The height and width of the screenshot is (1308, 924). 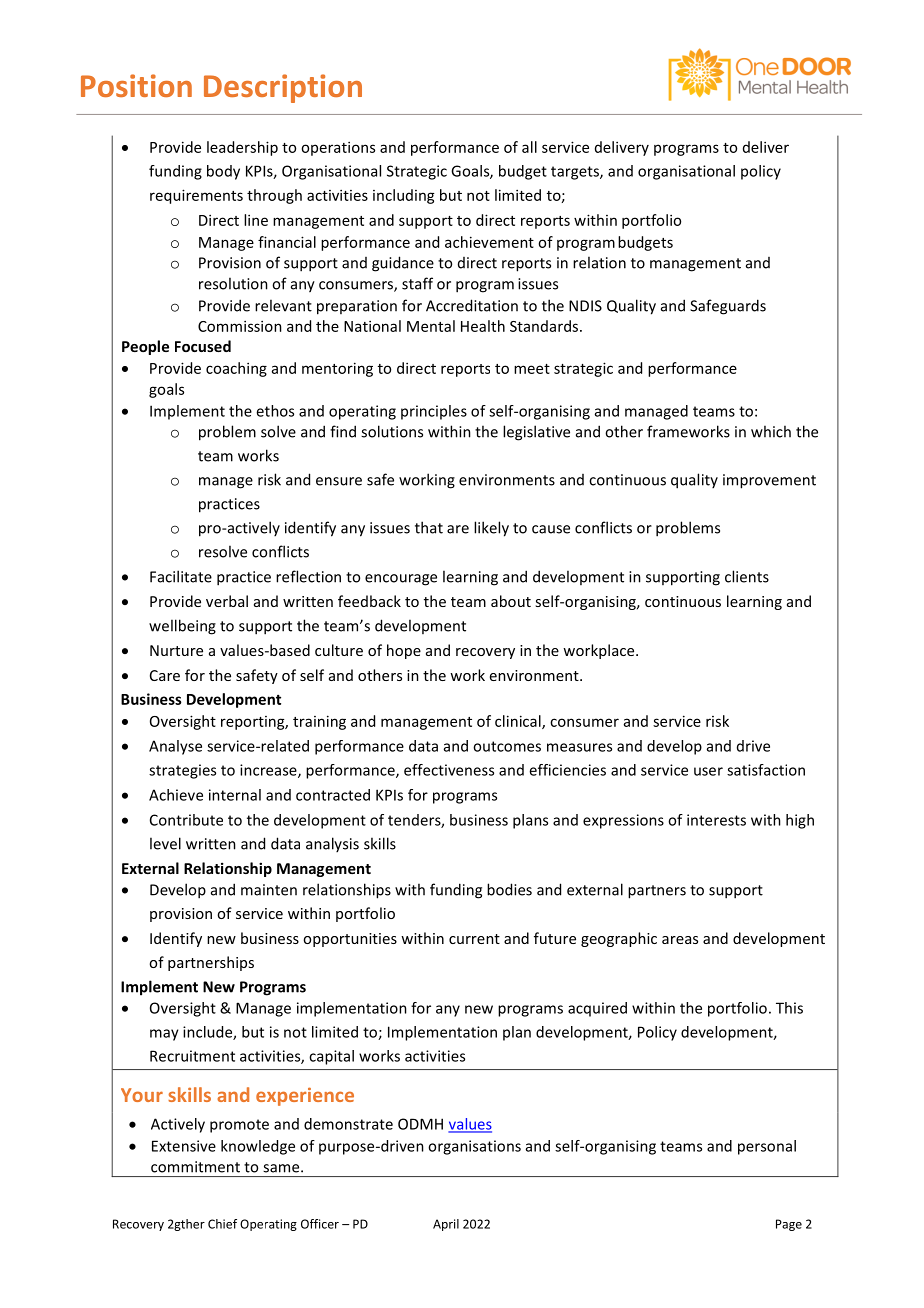 I want to click on improvement, so click(x=769, y=481).
